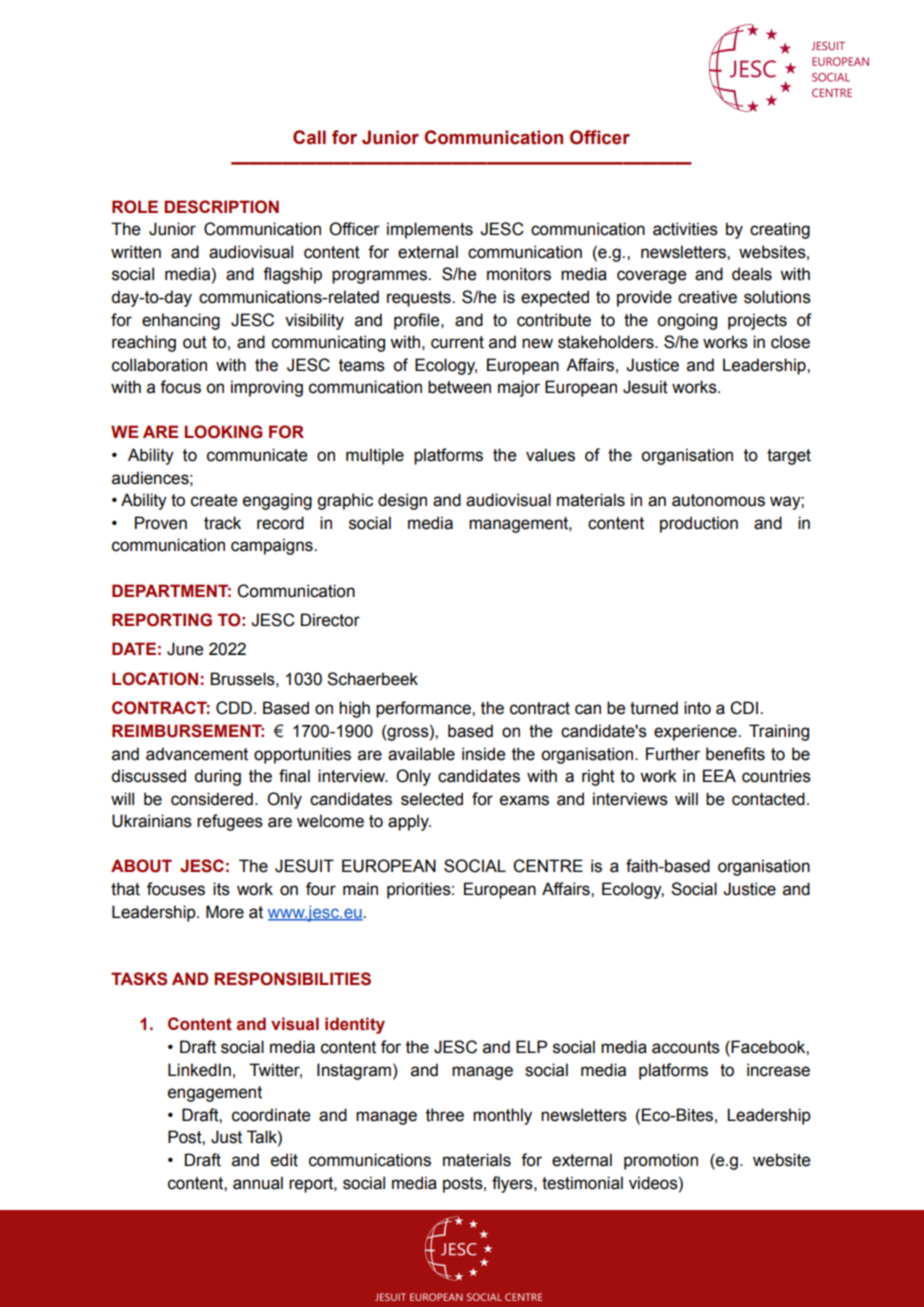  Describe the element at coordinates (697, 708) in the document. I see `into` at that location.
